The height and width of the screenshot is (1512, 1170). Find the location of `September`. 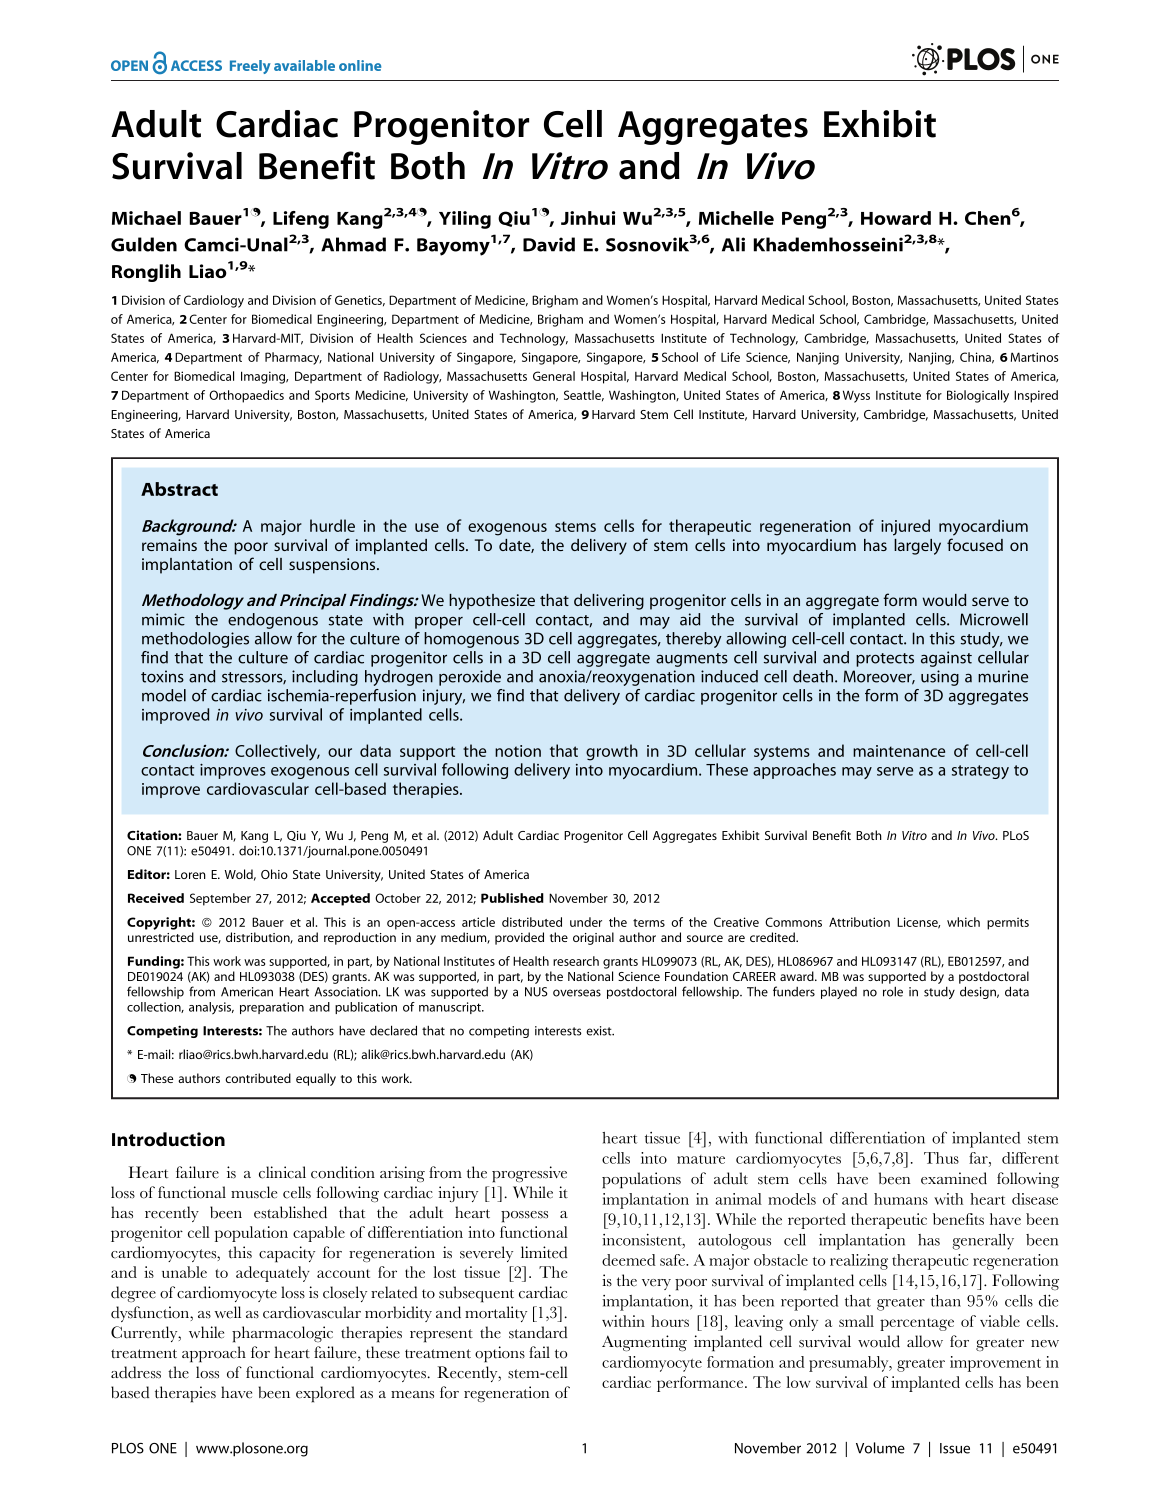

September is located at coordinates (220, 899).
